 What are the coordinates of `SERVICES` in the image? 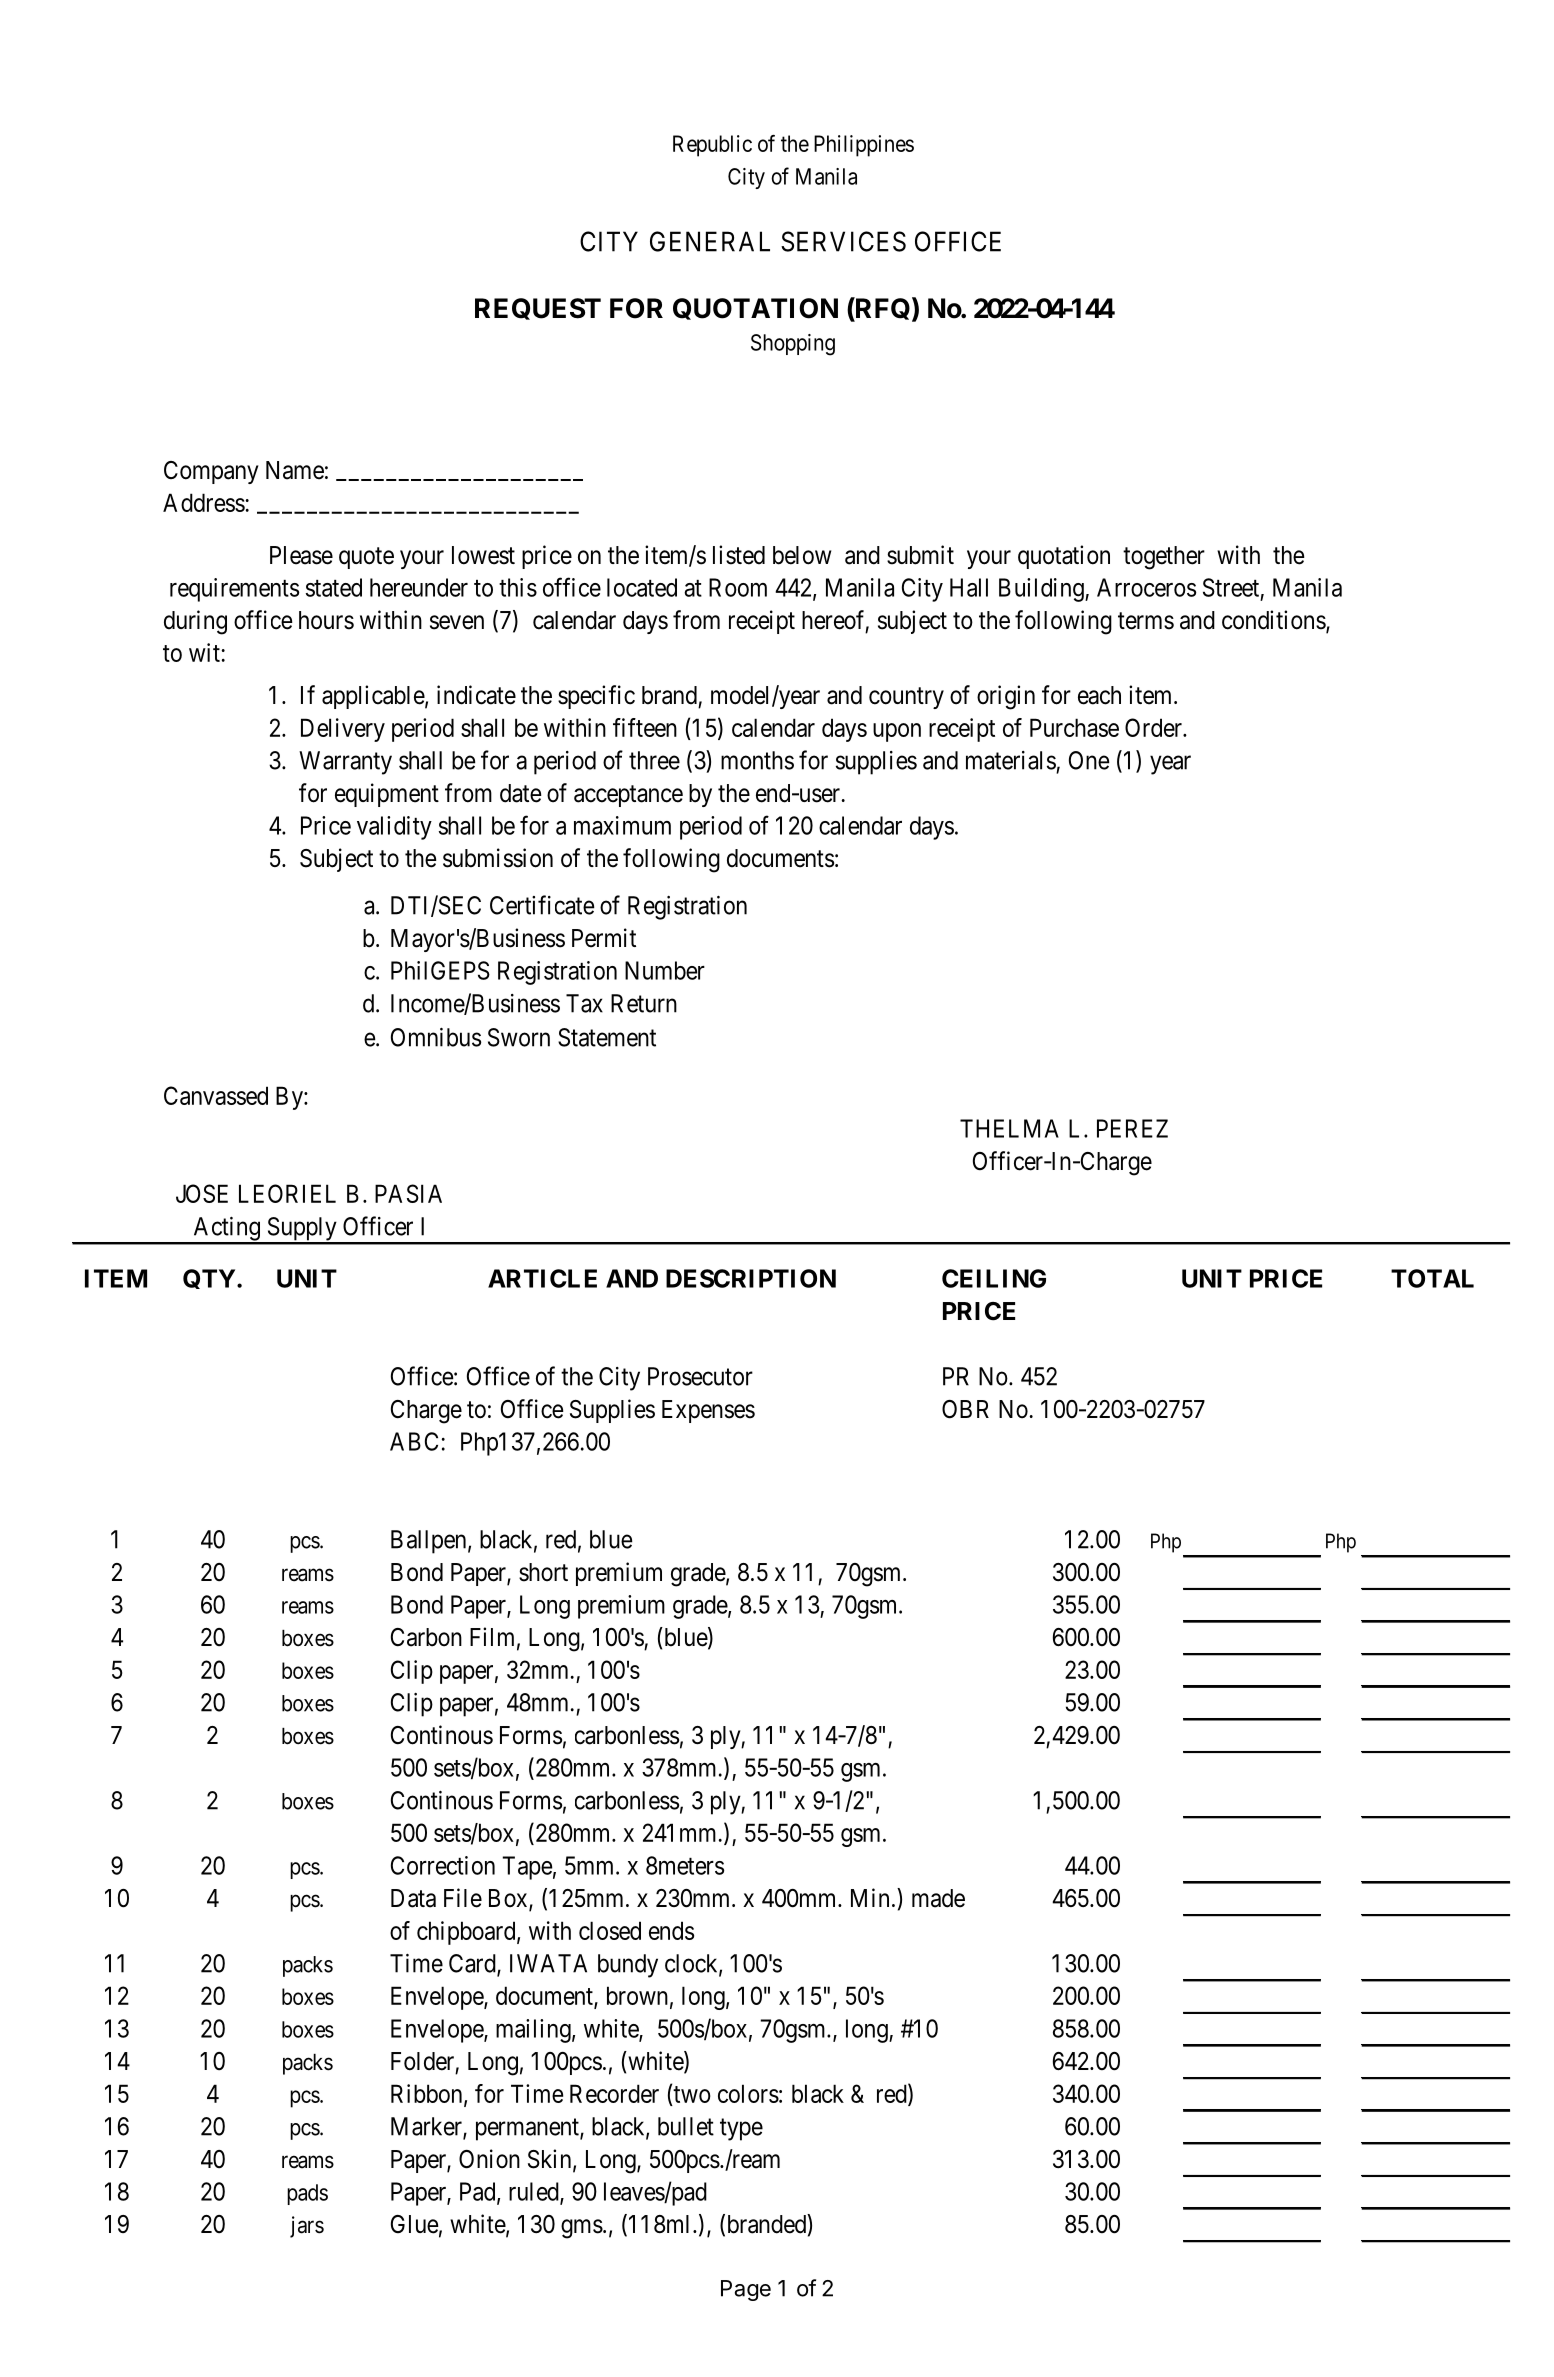 It's located at (843, 241).
